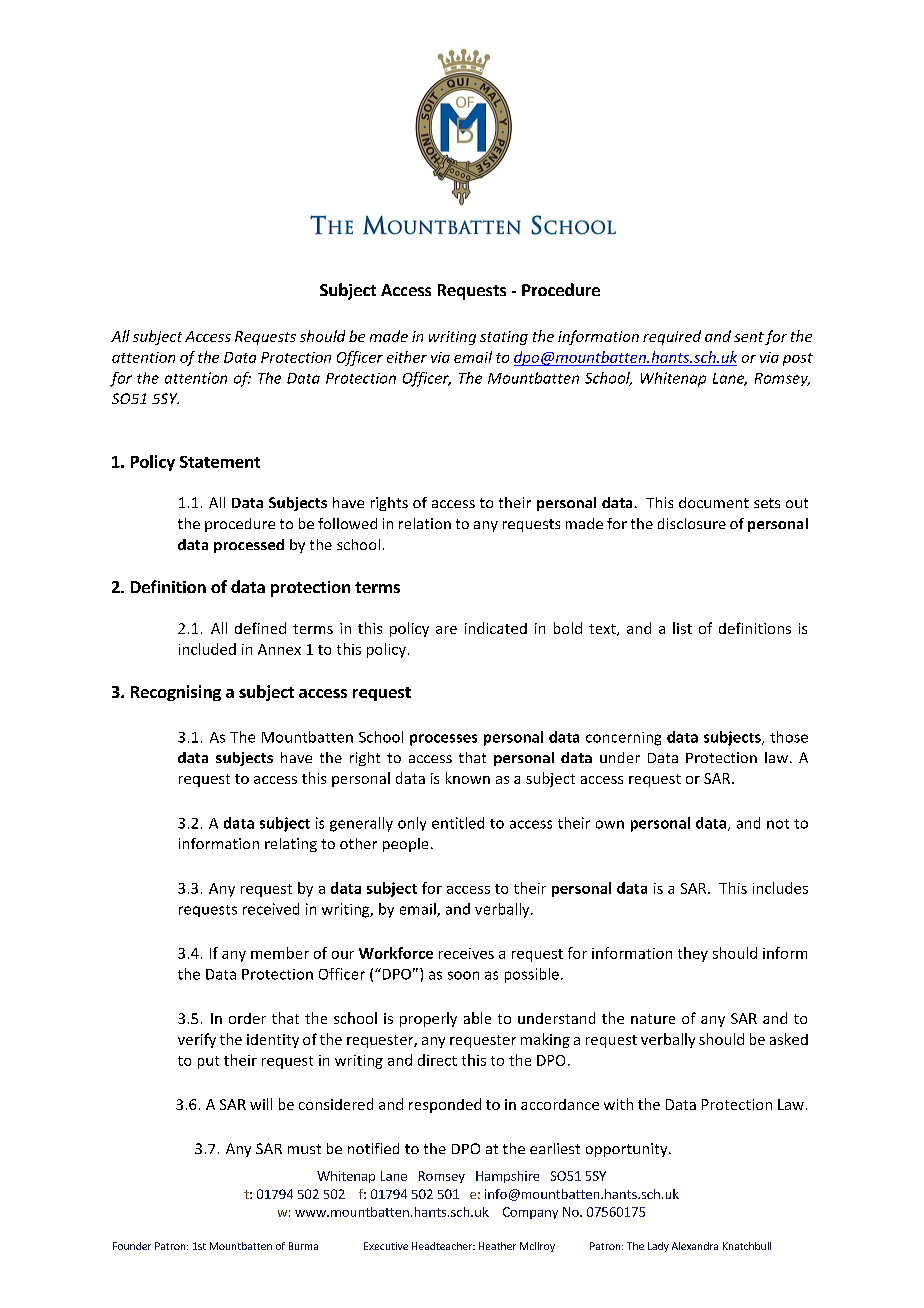 The height and width of the document is (1308, 924). Describe the element at coordinates (425, 523) in the document. I see `relation` at that location.
